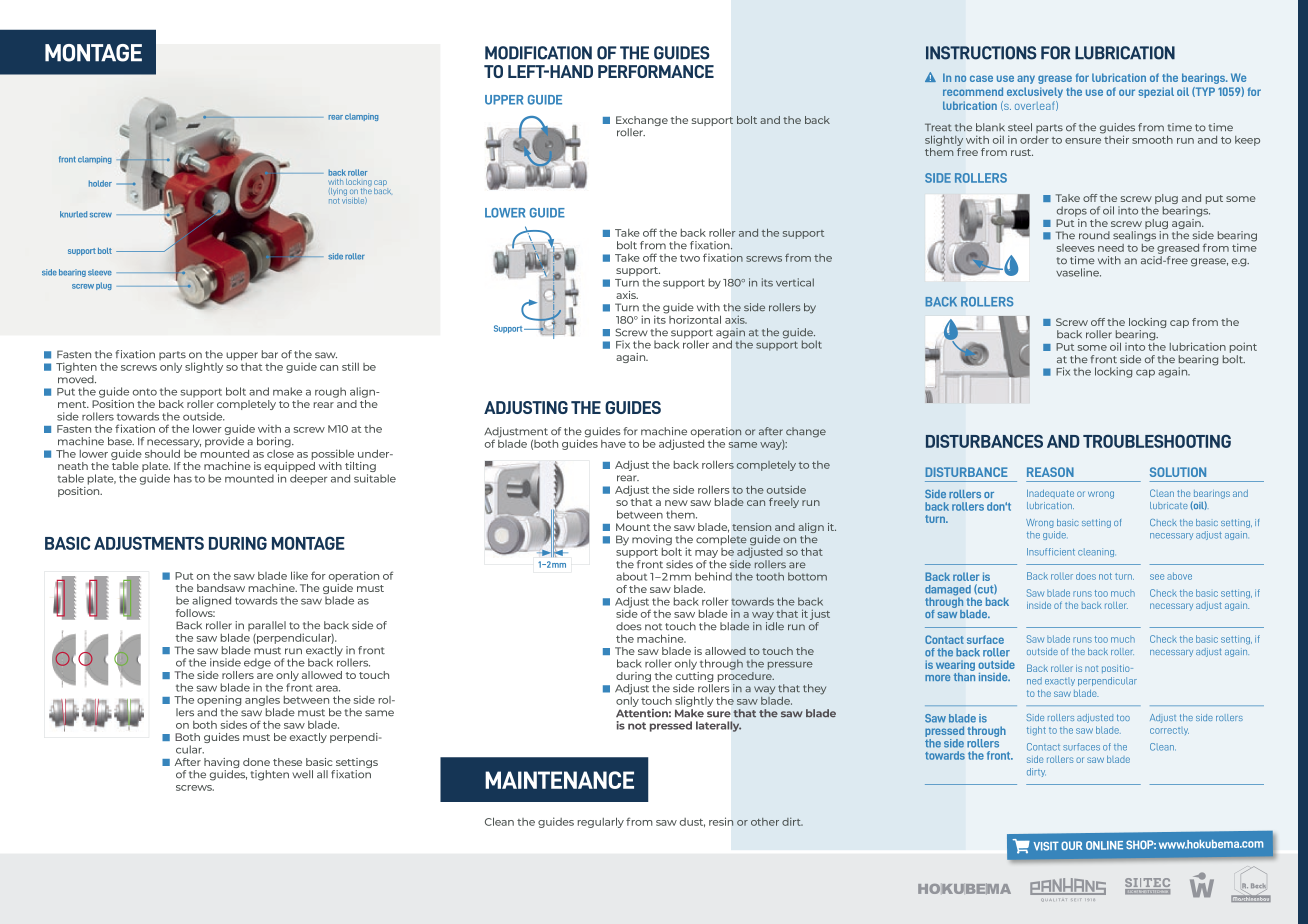 The image size is (1308, 924). Describe the element at coordinates (775, 626) in the screenshot. I see `idle` at that location.
